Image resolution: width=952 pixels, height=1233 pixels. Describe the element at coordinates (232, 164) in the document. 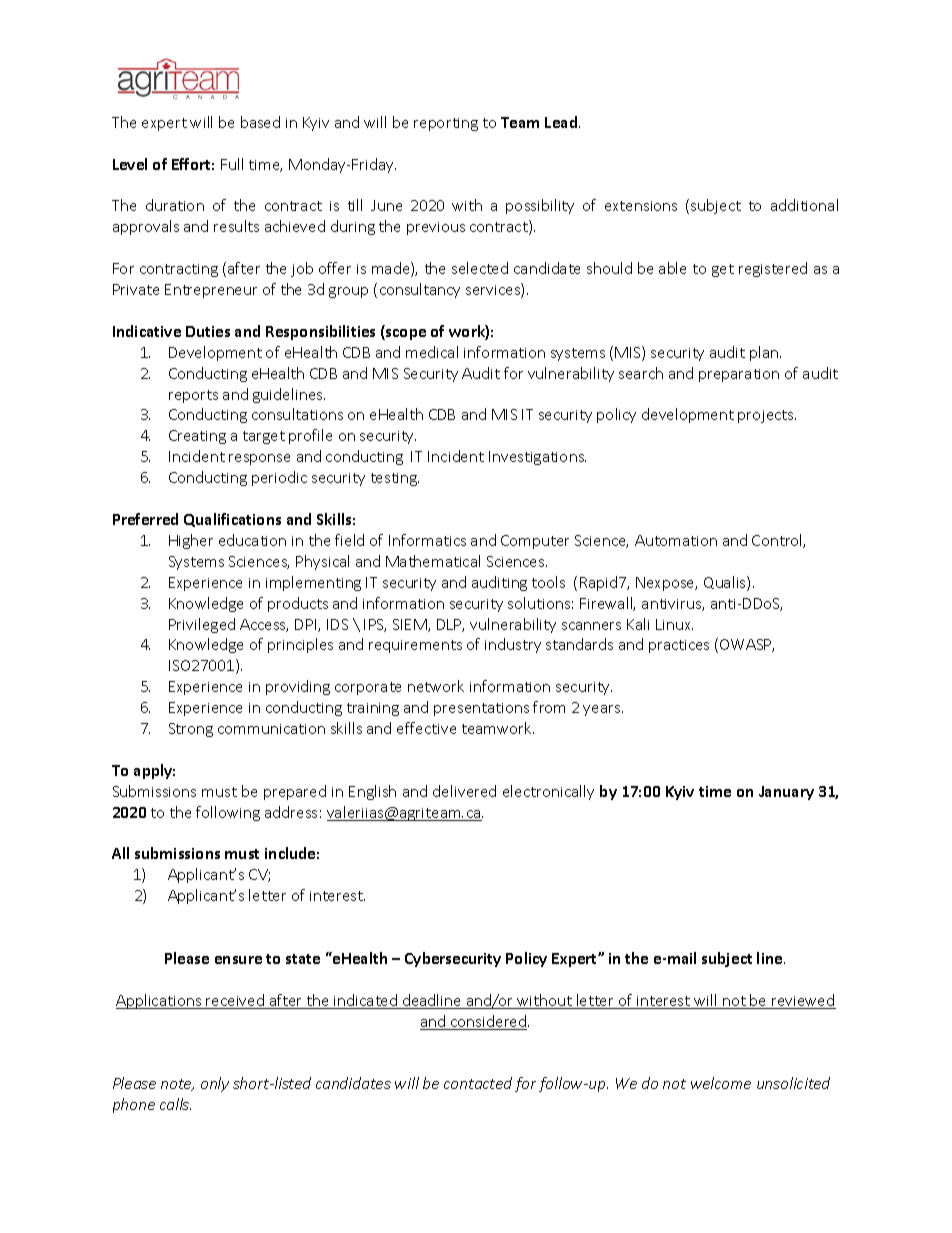

I see `Full` at that location.
